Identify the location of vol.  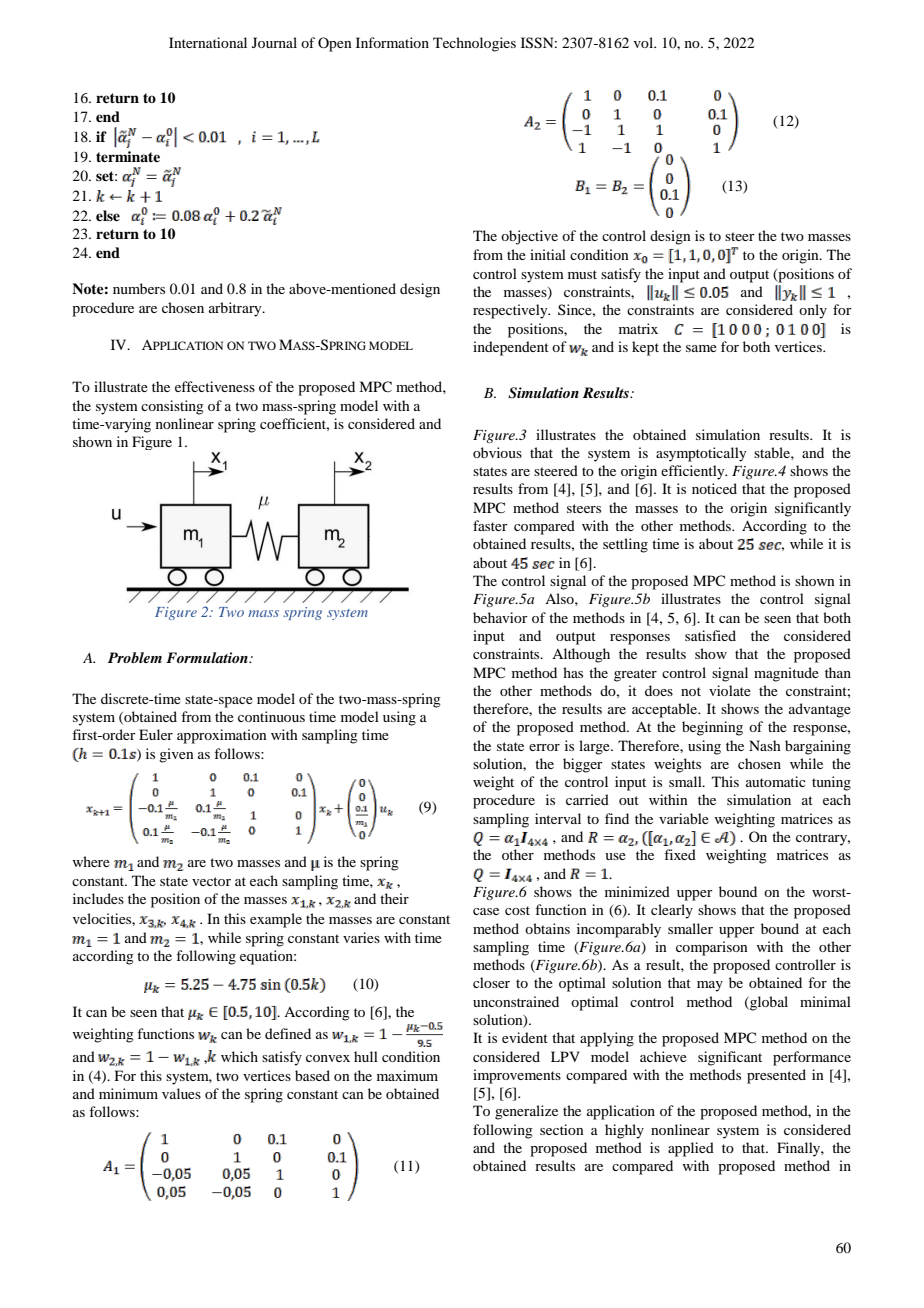
(645, 42).
